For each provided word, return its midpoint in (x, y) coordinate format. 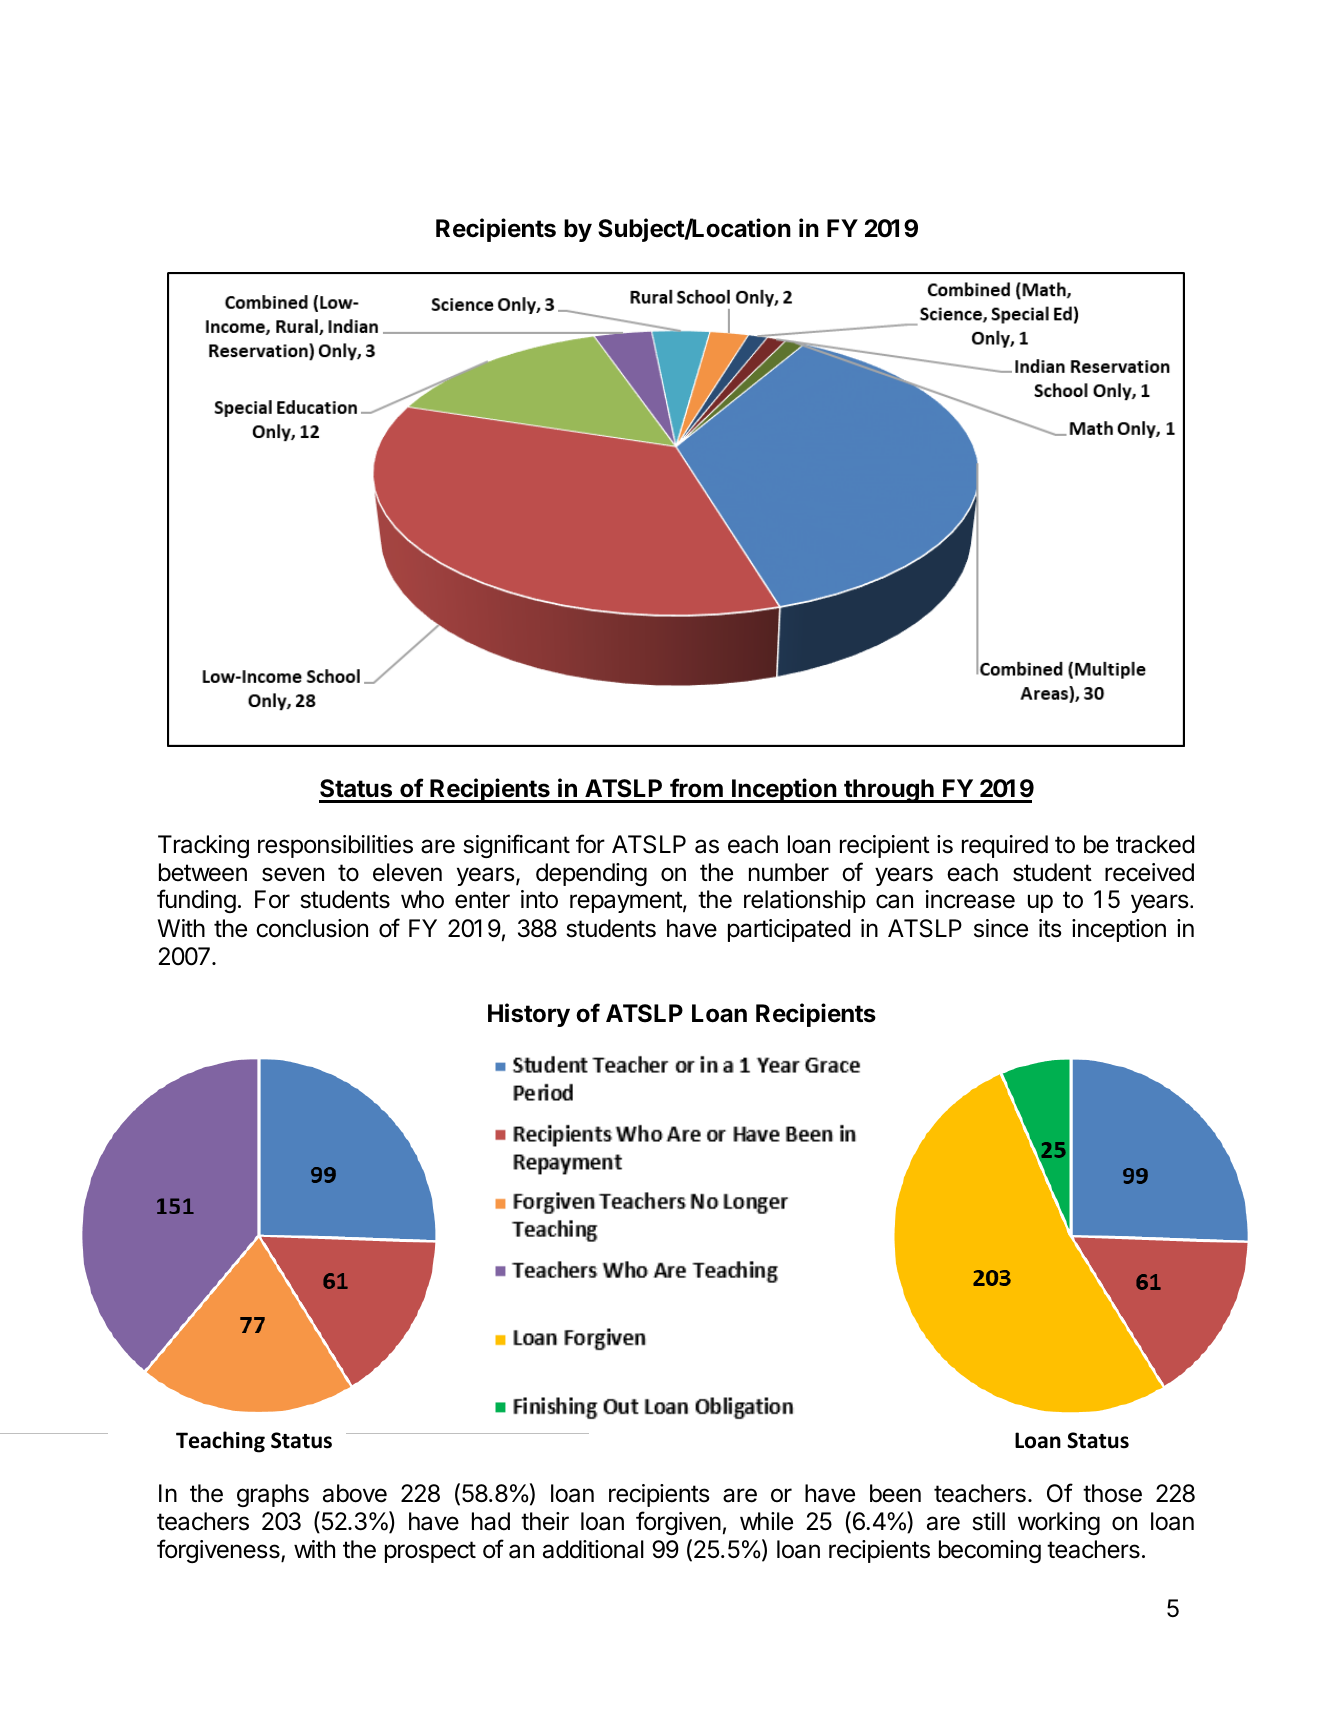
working (1059, 1523)
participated (789, 930)
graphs (273, 1495)
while (766, 1521)
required (1005, 846)
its (1050, 928)
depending (591, 874)
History (529, 1015)
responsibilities (335, 846)
